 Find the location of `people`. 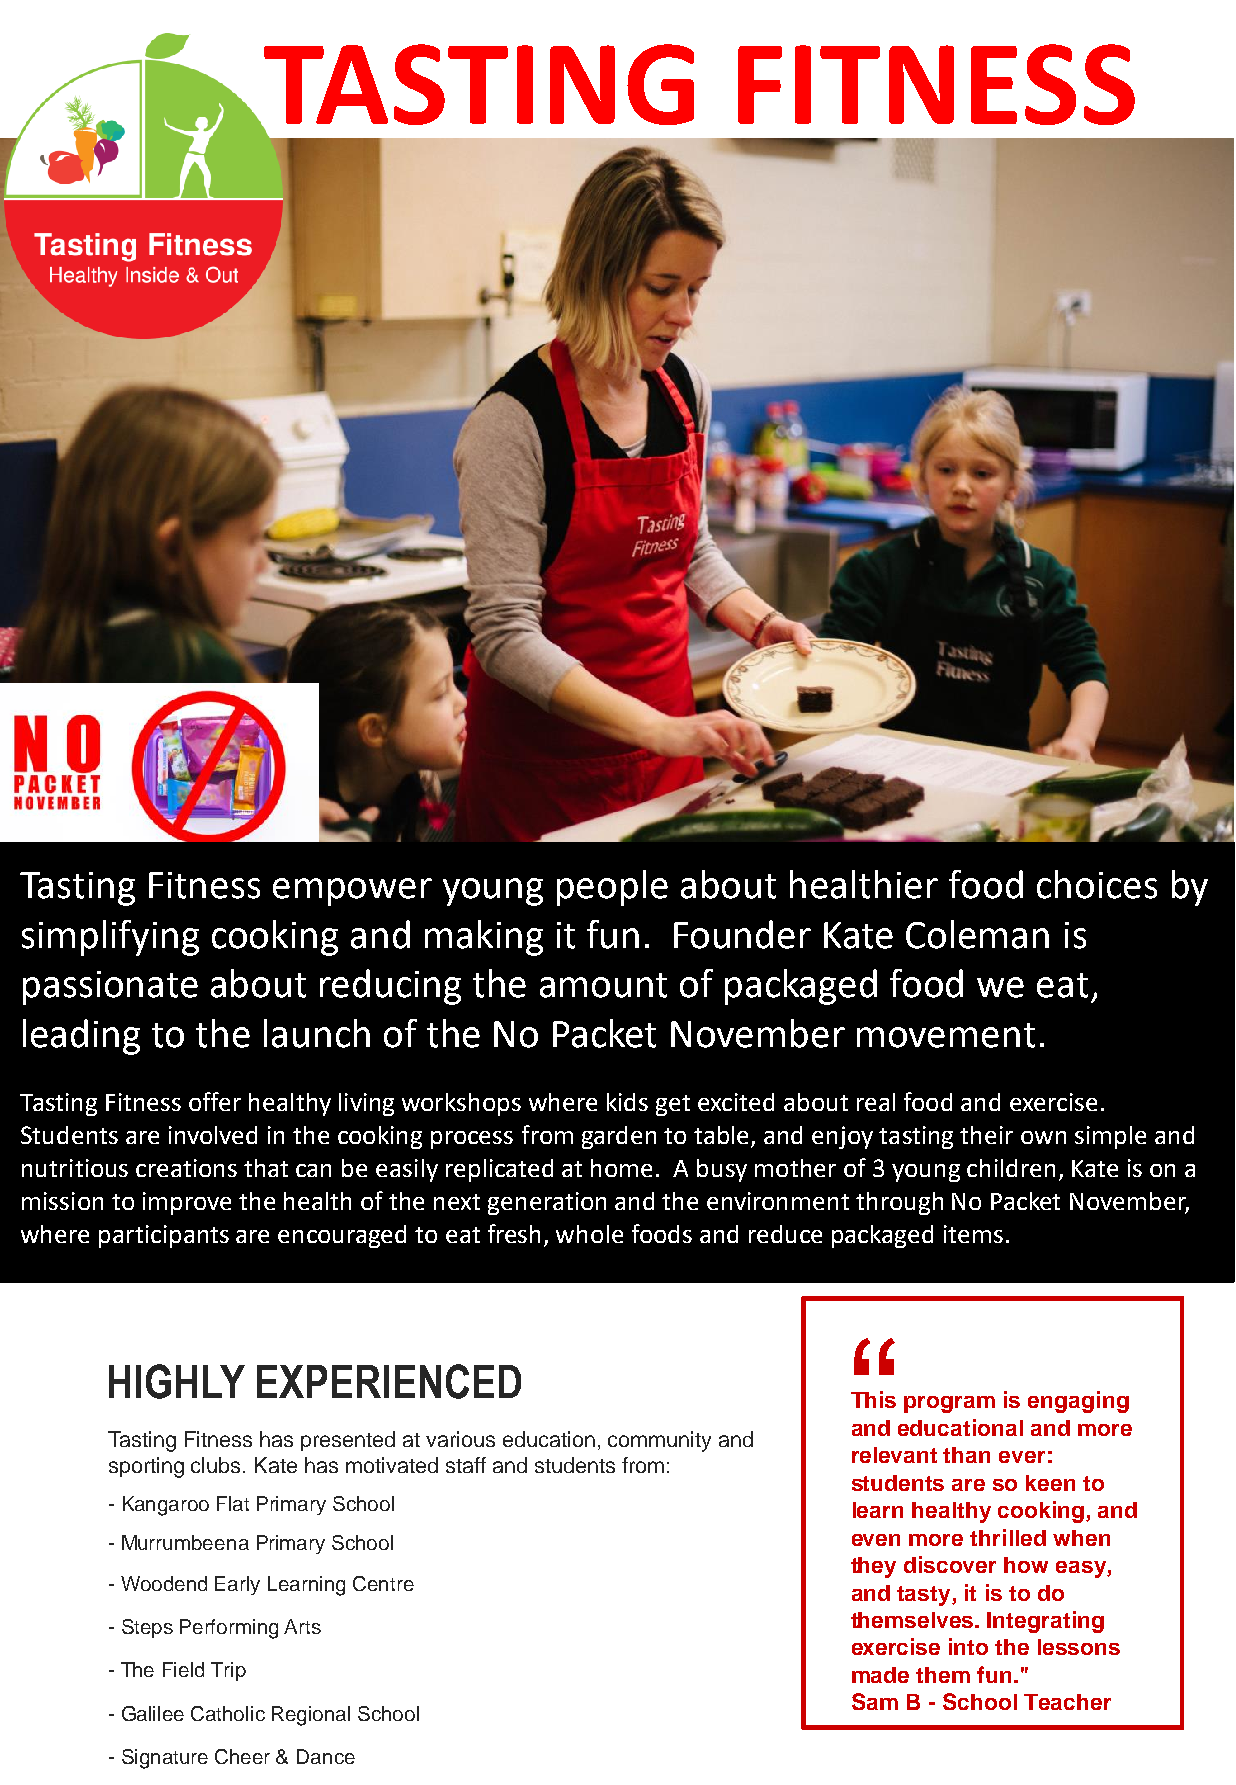

people is located at coordinates (612, 888).
